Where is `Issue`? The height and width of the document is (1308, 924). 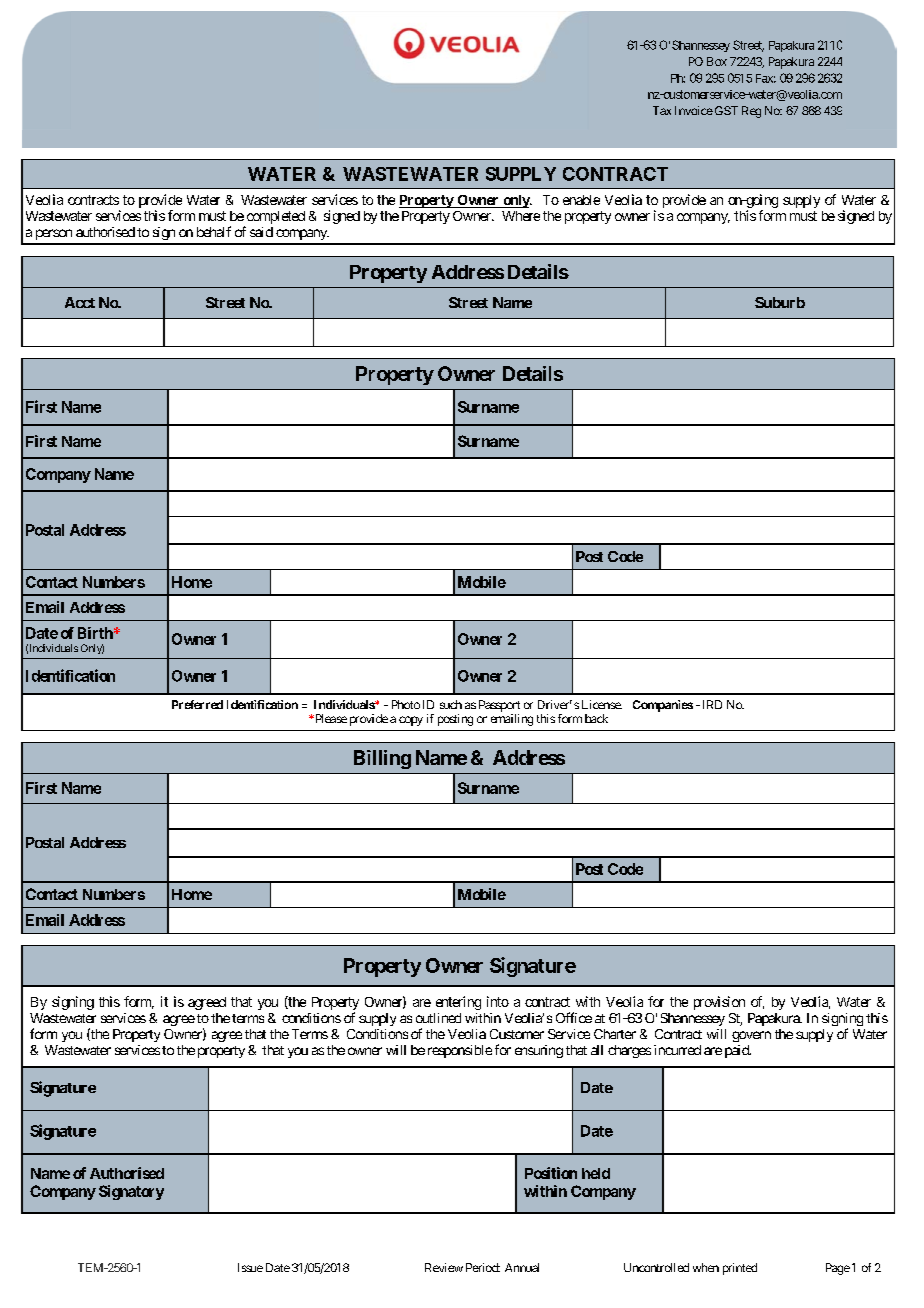
Issue is located at coordinates (250, 1267).
